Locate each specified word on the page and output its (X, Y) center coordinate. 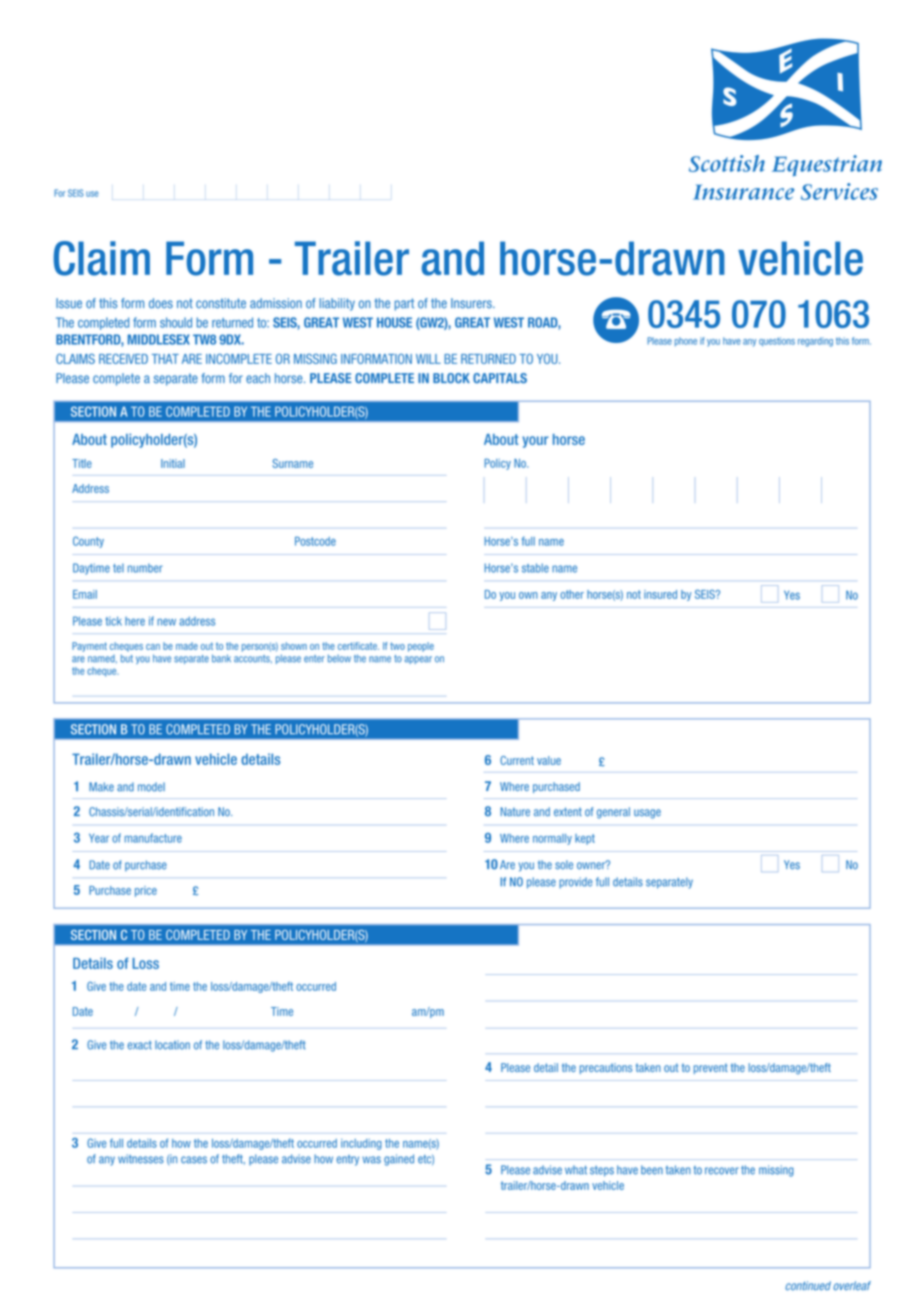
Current (517, 760)
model (151, 787)
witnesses (141, 1159)
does (161, 303)
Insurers (472, 303)
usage (647, 814)
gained (399, 1160)
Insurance (743, 192)
